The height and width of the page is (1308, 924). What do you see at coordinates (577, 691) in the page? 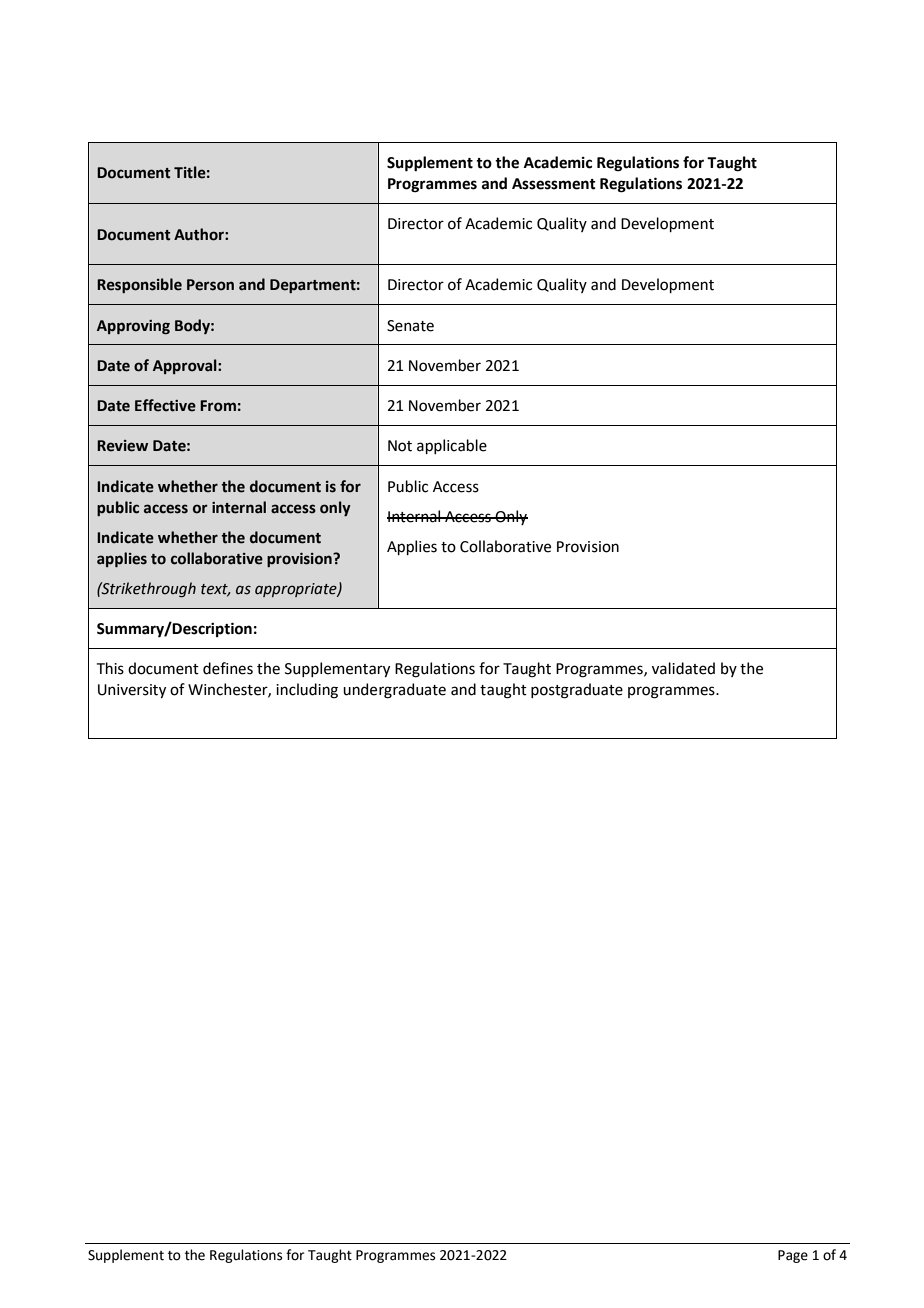
I see `postgraduate` at bounding box center [577, 691].
